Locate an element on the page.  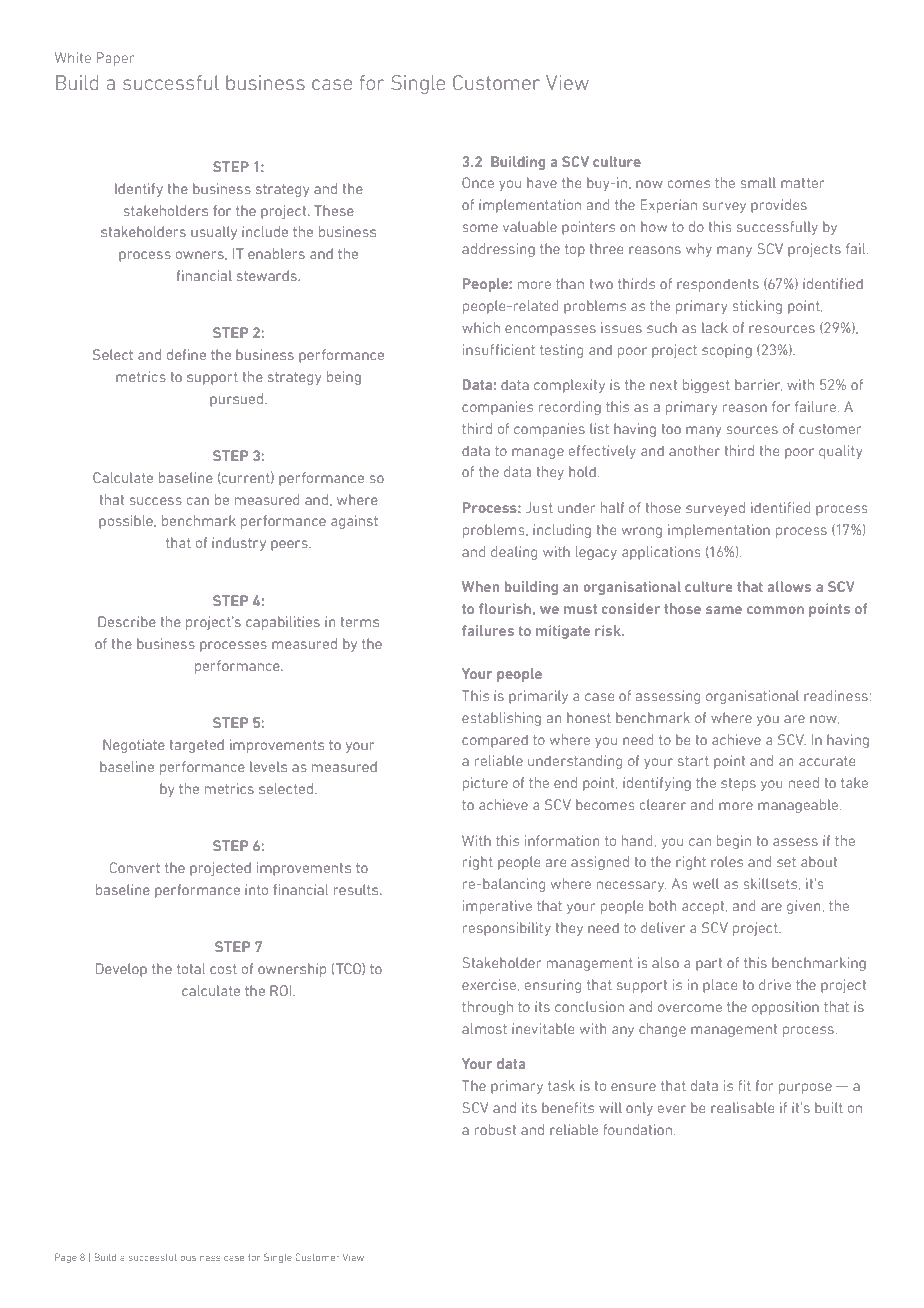
possible is located at coordinates (126, 522).
